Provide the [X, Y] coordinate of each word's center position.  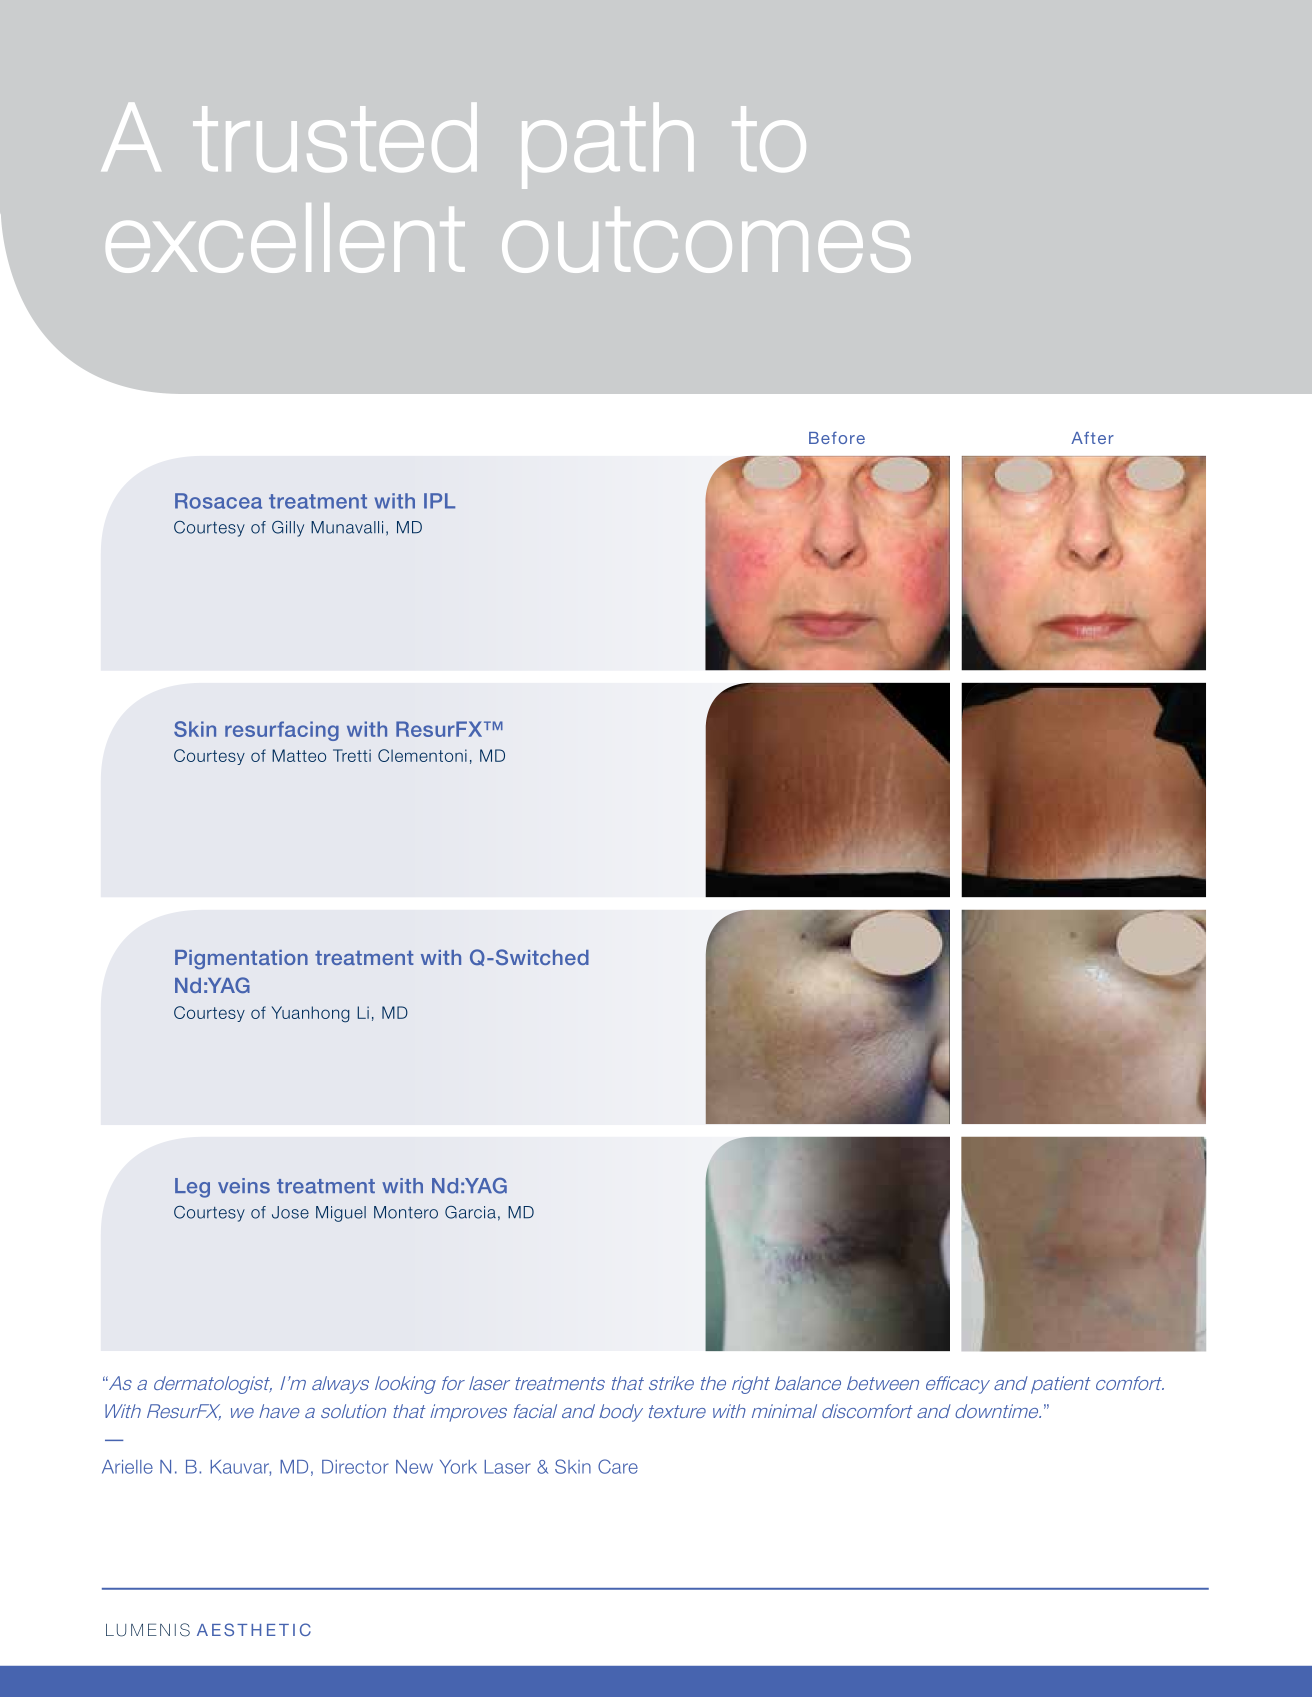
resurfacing [282, 731]
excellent [285, 238]
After [1092, 438]
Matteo [299, 755]
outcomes [706, 240]
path [607, 146]
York [458, 1467]
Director [355, 1467]
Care [618, 1466]
